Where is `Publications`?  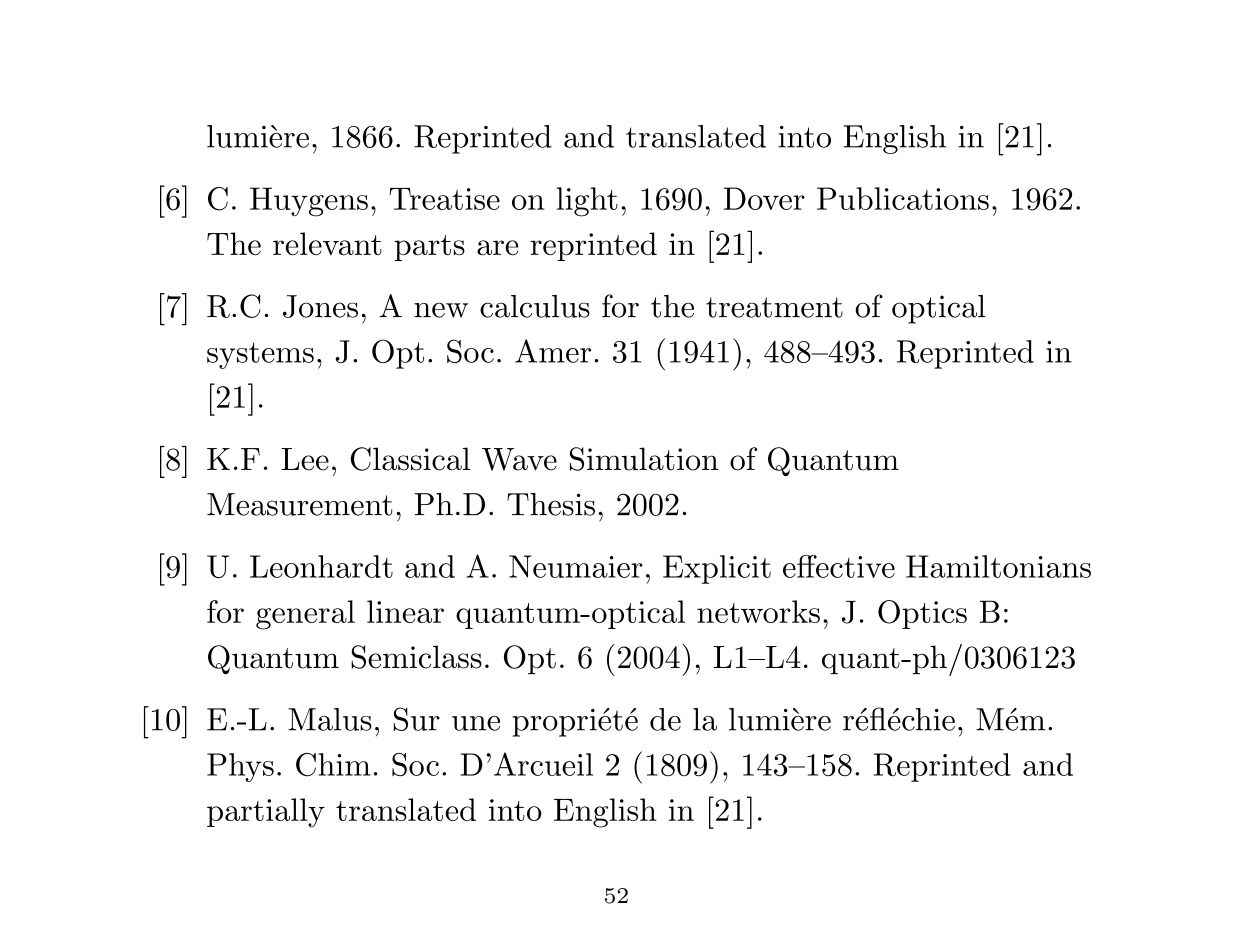
Publications is located at coordinates (903, 198).
